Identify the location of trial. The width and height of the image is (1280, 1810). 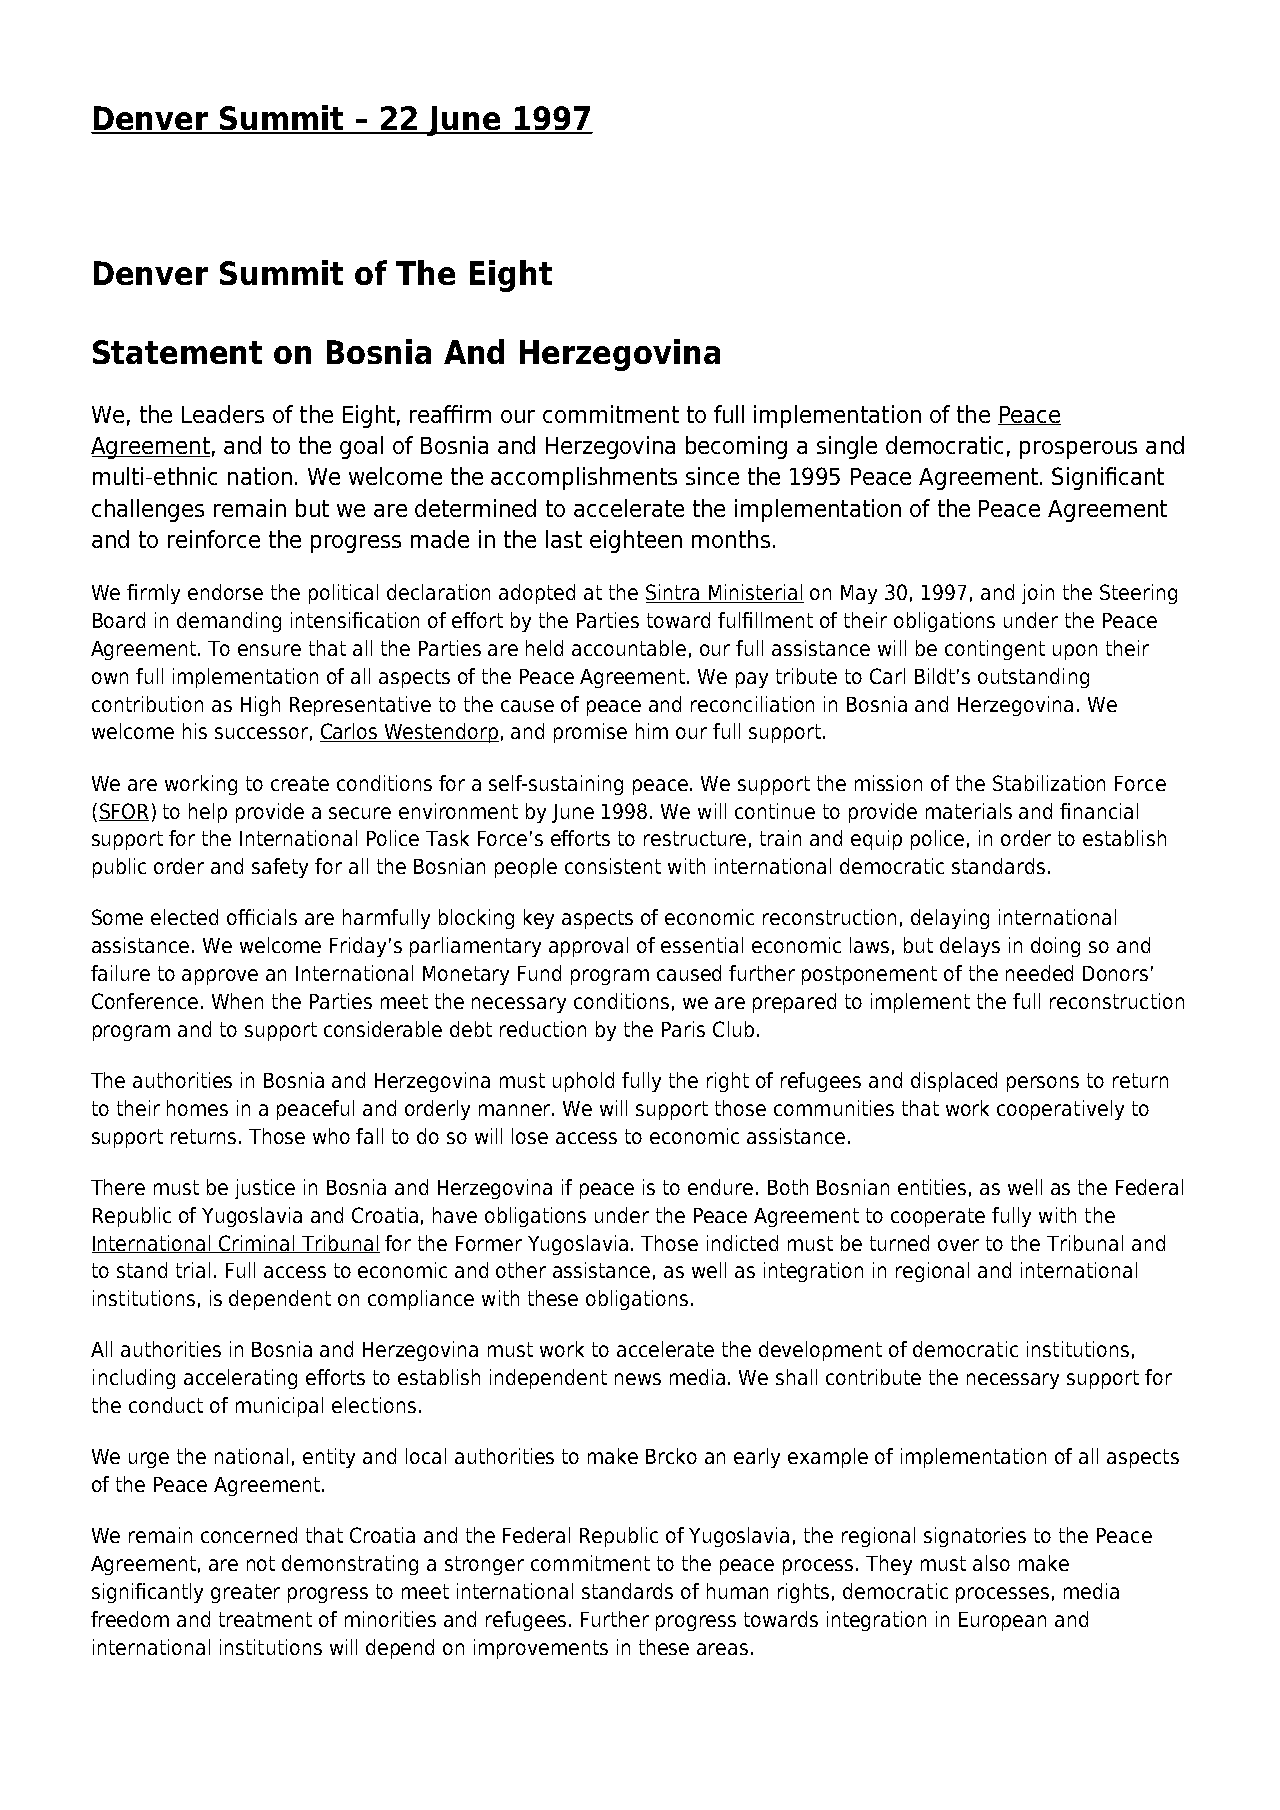
(193, 1270).
